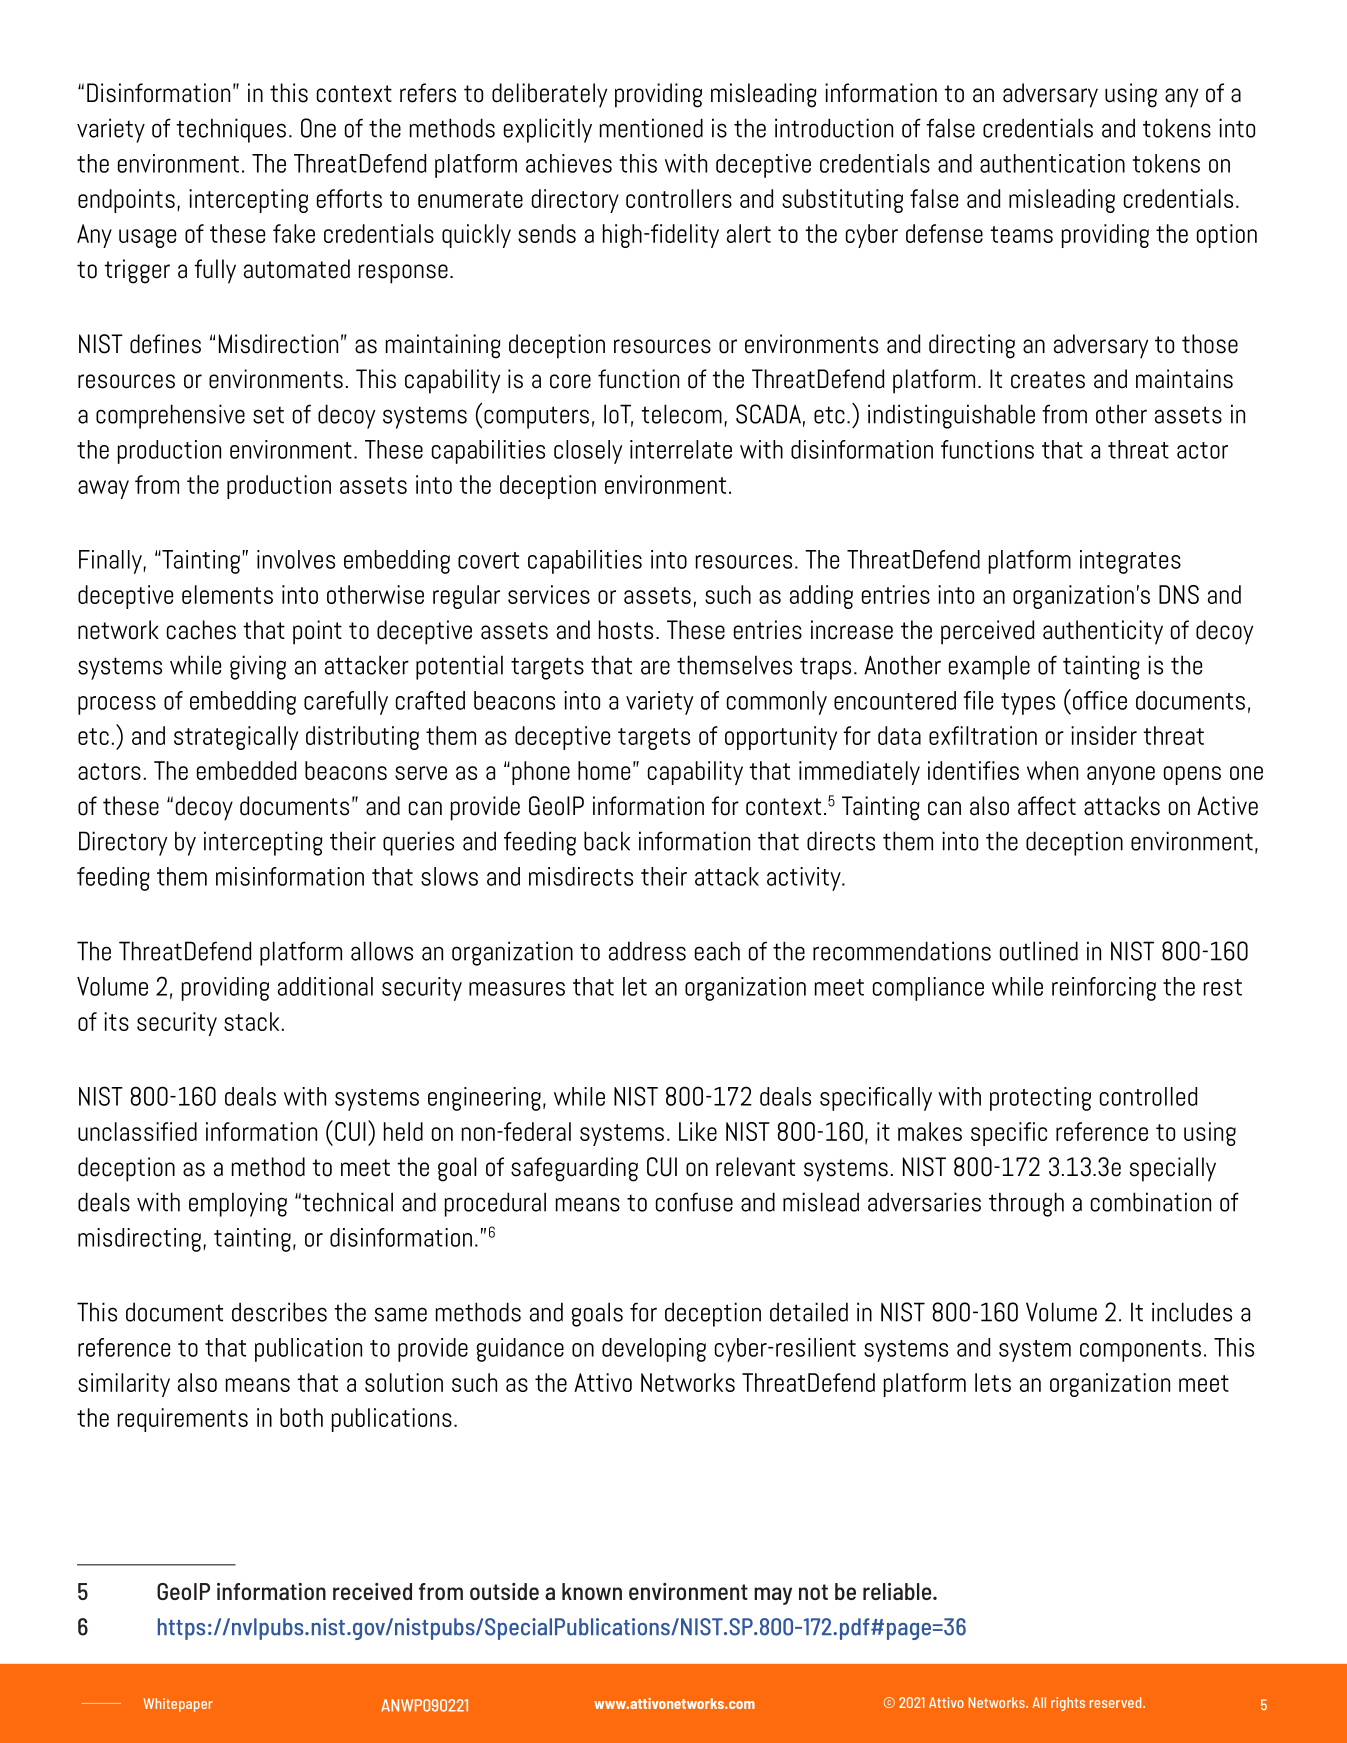  Describe the element at coordinates (592, 1591) in the document. I see `known` at that location.
